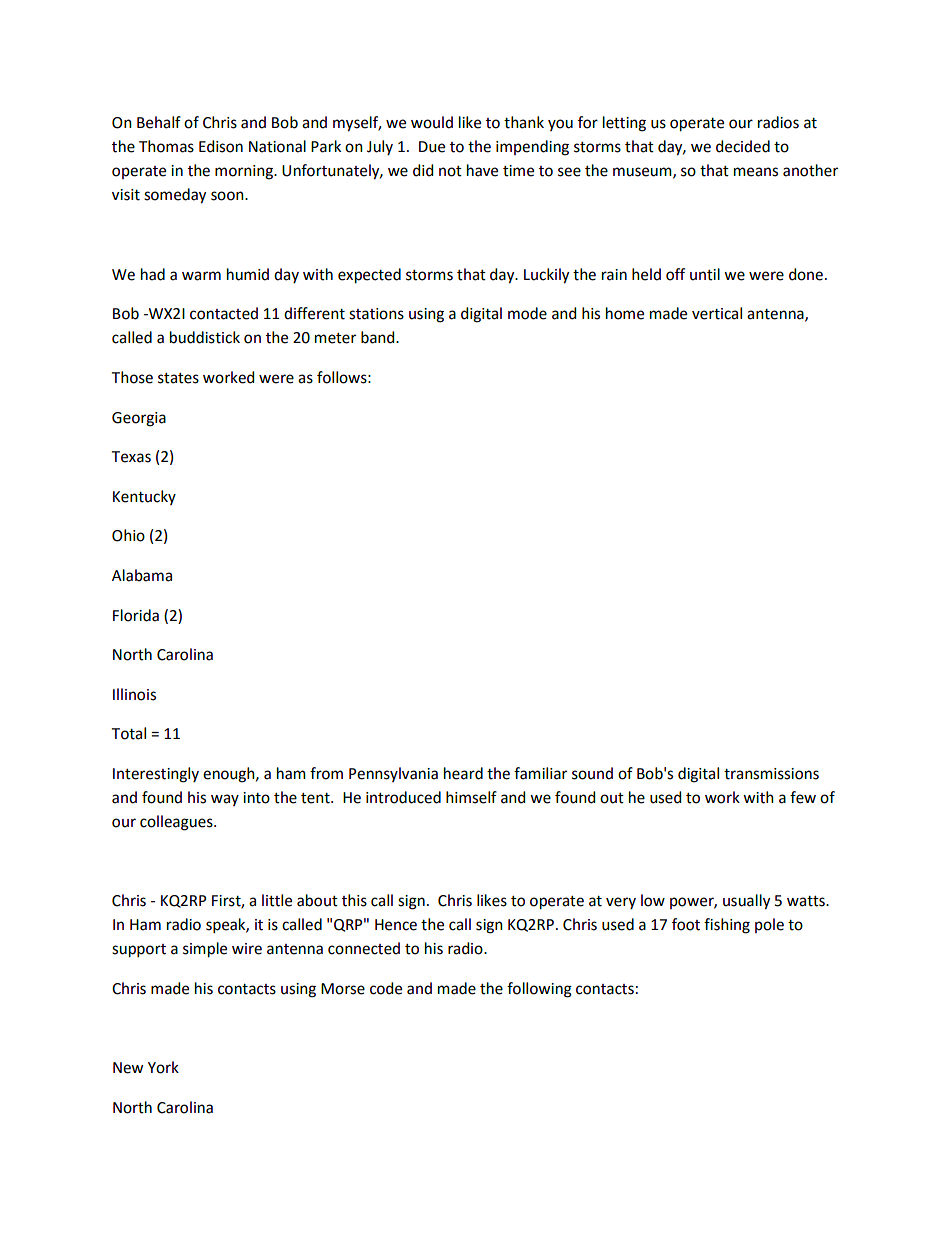 This document has height=1233, width=952. Describe the element at coordinates (803, 797) in the document. I see `few` at that location.
